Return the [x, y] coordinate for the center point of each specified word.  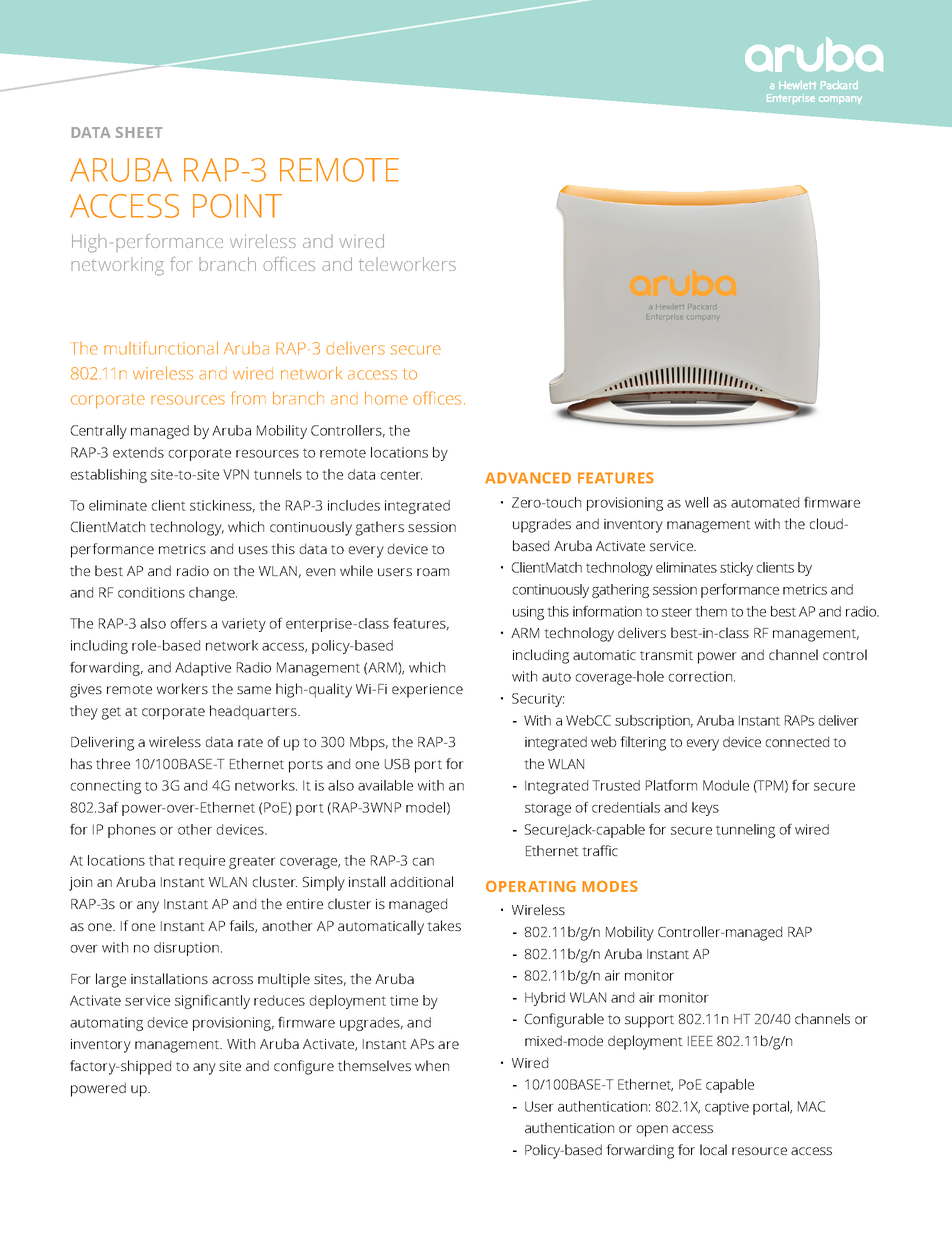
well [696, 502]
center [401, 475]
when [432, 1065]
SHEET [138, 132]
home [386, 398]
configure [304, 1067]
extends [138, 452]
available [385, 785]
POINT [237, 206]
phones [132, 831]
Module [726, 785]
